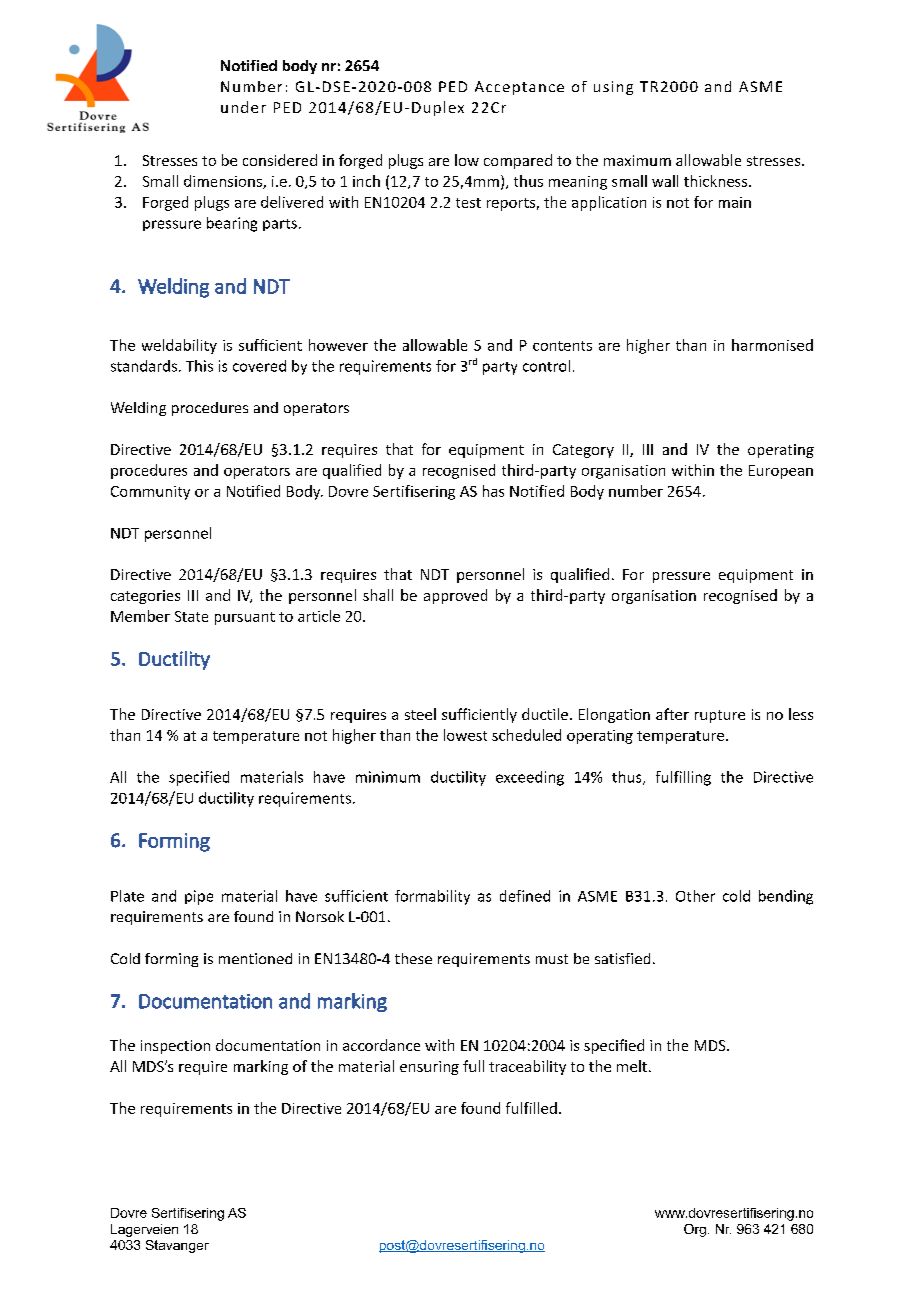 The width and height of the screenshot is (924, 1308). I want to click on thickness, so click(717, 181).
